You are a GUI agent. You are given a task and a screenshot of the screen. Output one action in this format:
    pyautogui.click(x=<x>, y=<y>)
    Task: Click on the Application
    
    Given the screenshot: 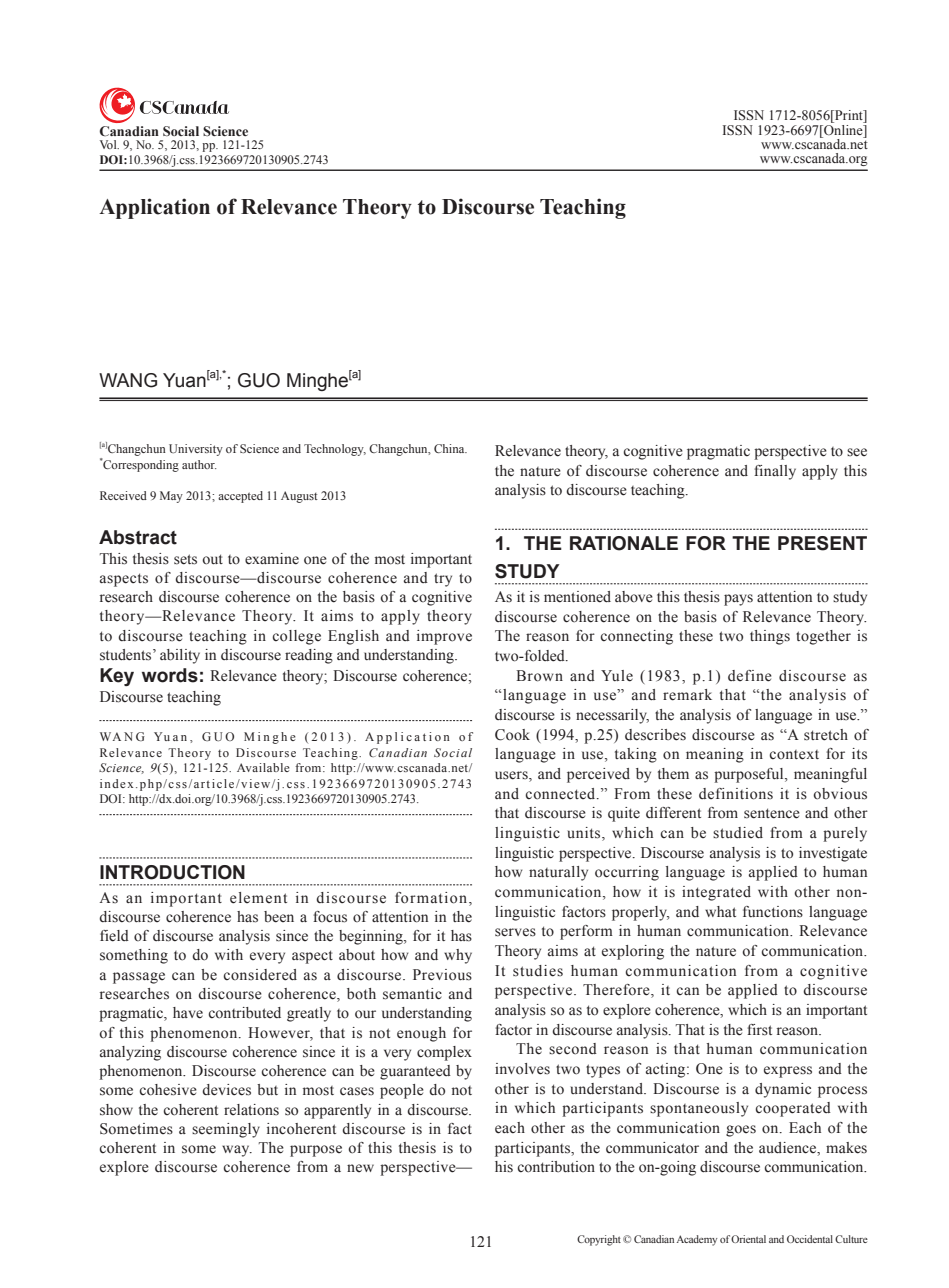 What is the action you would take?
    pyautogui.click(x=154, y=208)
